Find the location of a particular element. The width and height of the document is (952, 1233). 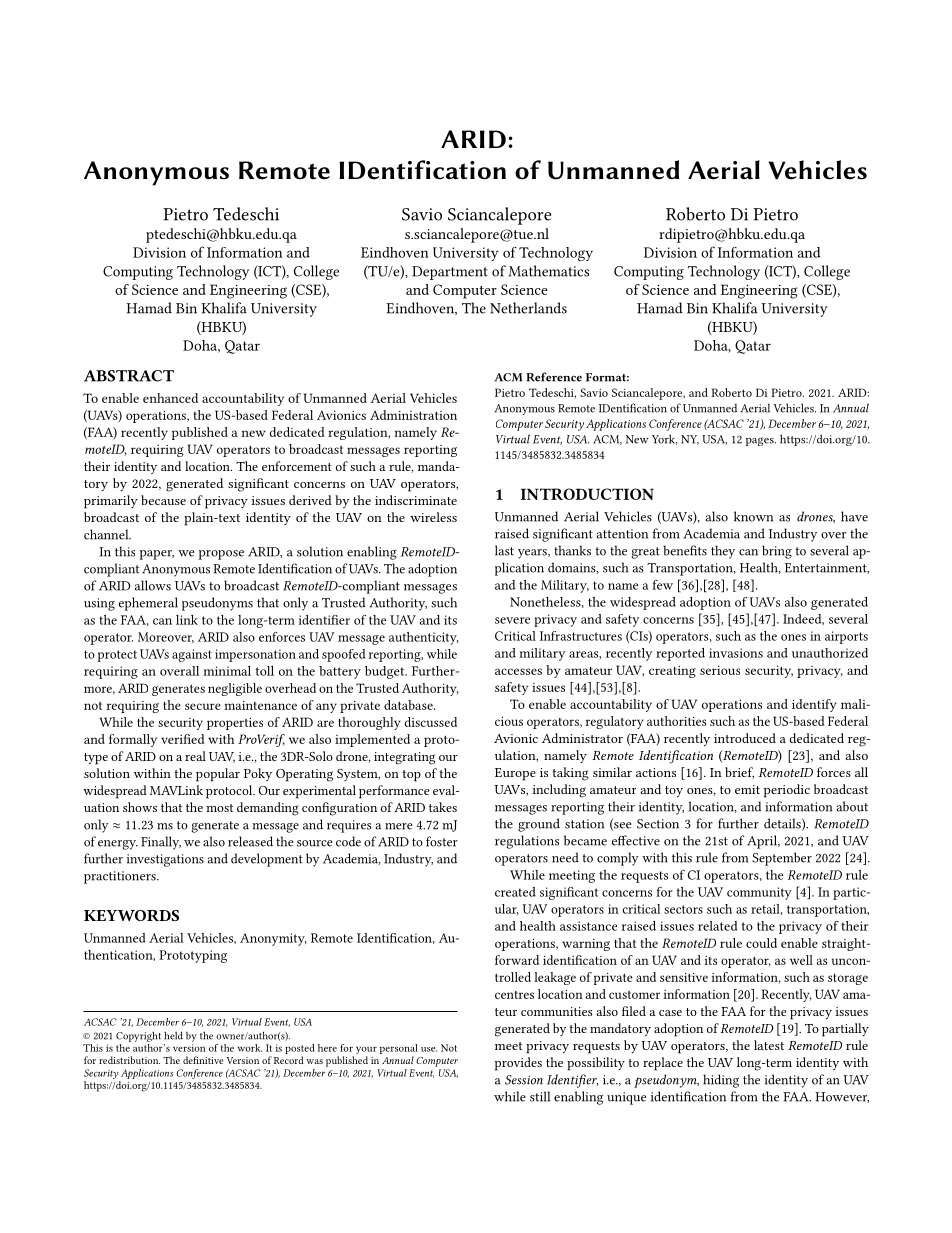

ABSTRACT is located at coordinates (129, 376).
